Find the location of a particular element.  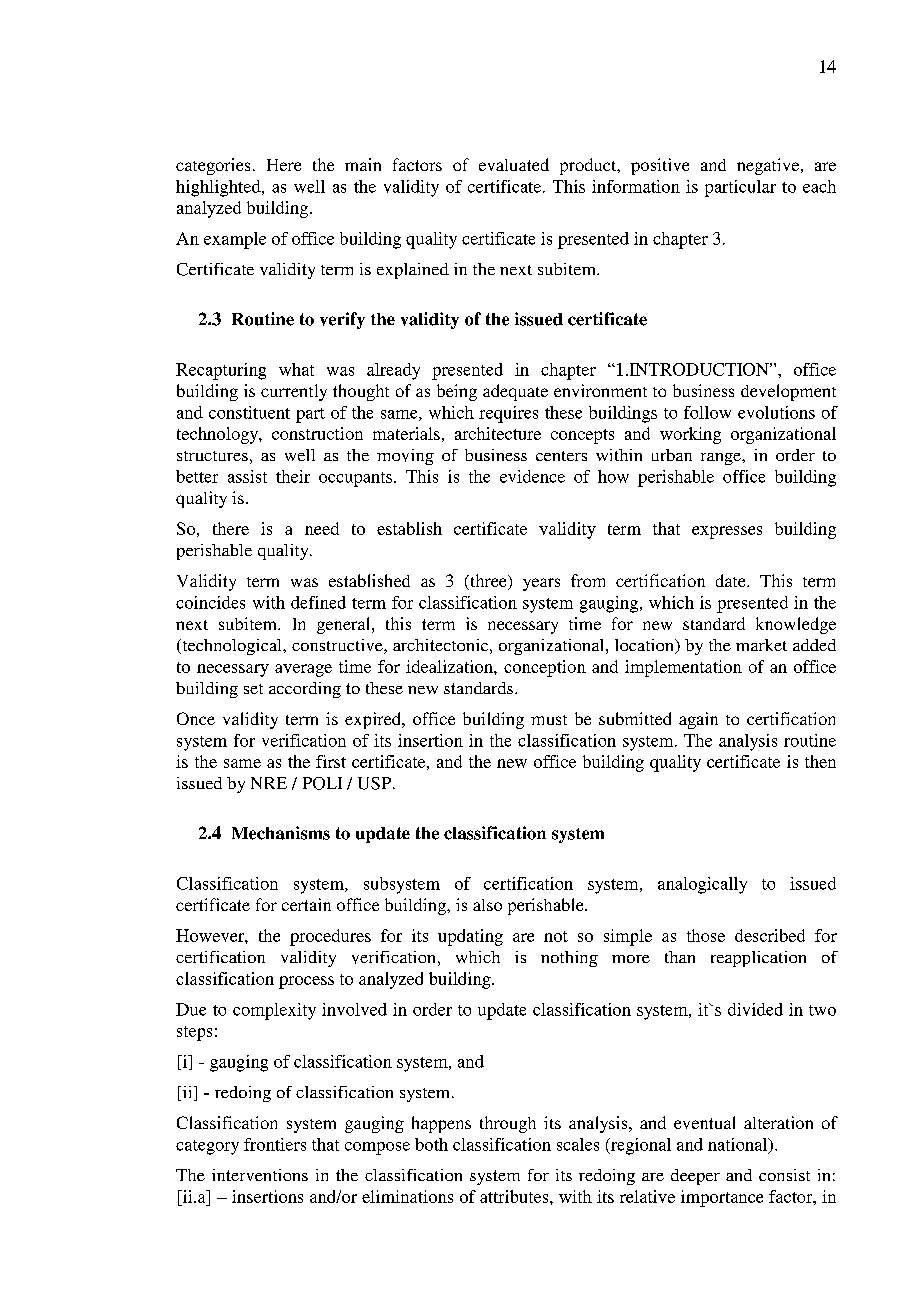

evaluated is located at coordinates (514, 164).
